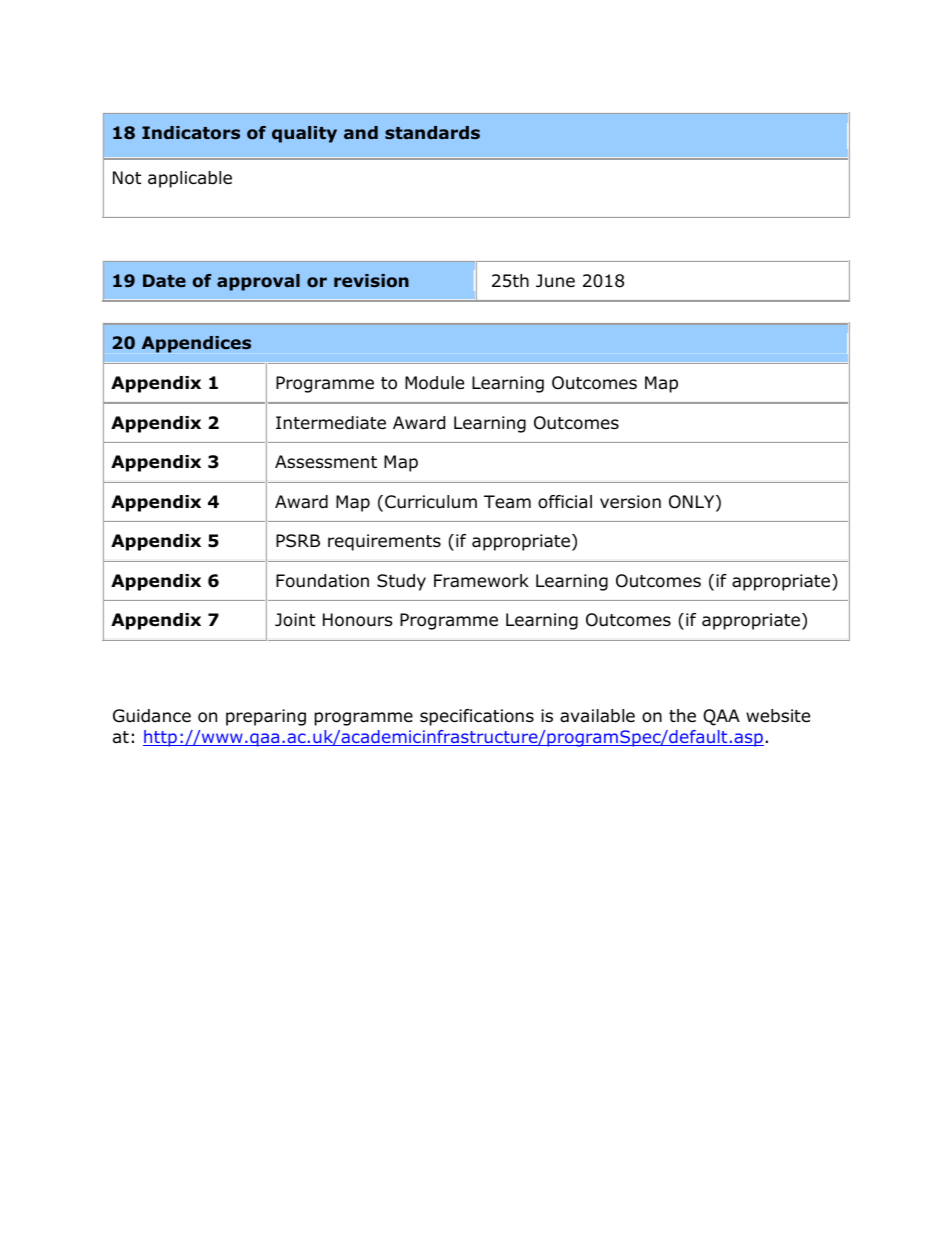  Describe the element at coordinates (434, 383) in the screenshot. I see `Module` at that location.
